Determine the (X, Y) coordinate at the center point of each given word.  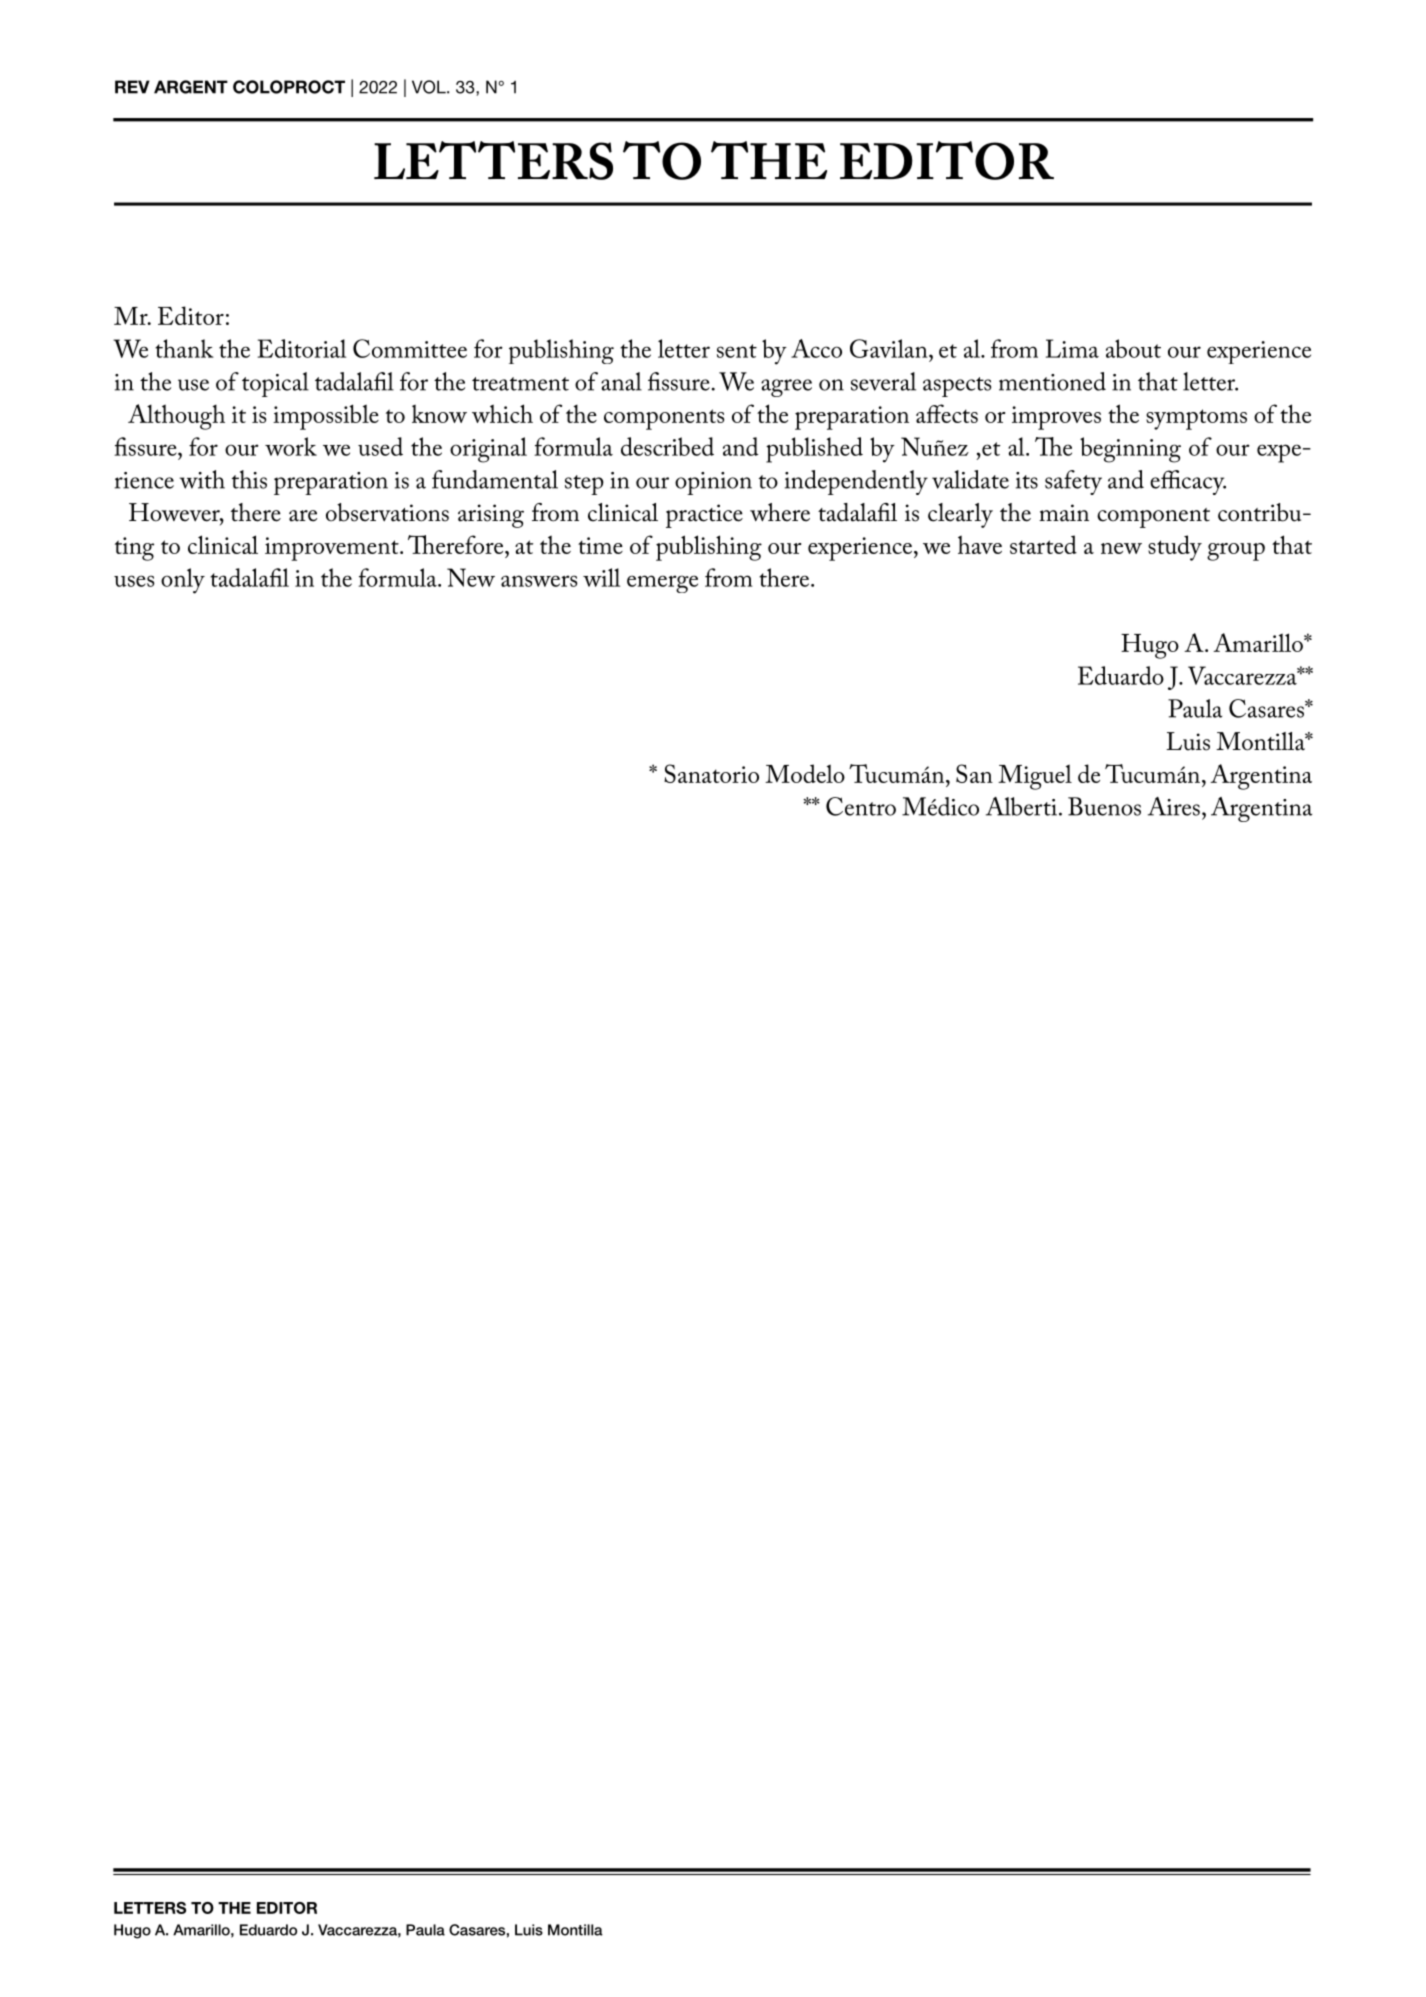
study (1175, 548)
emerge (662, 584)
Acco (816, 348)
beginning (1130, 450)
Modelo (805, 773)
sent (737, 351)
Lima (1072, 348)
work (291, 446)
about (1133, 348)
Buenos (1104, 806)
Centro (861, 806)
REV (132, 87)
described (667, 446)
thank (184, 348)
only (183, 581)
